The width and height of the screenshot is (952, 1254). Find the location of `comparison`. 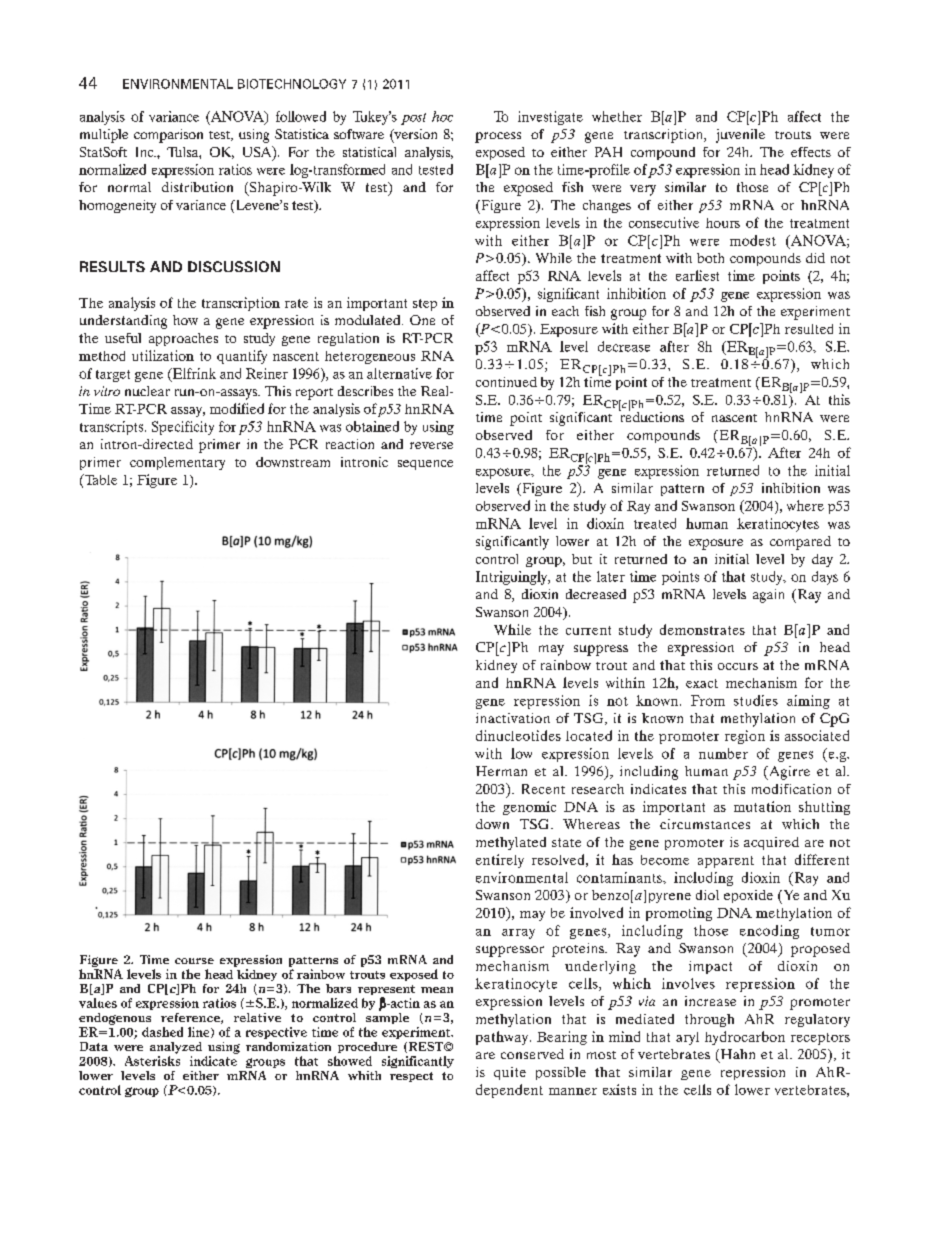

comparison is located at coordinates (168, 136).
